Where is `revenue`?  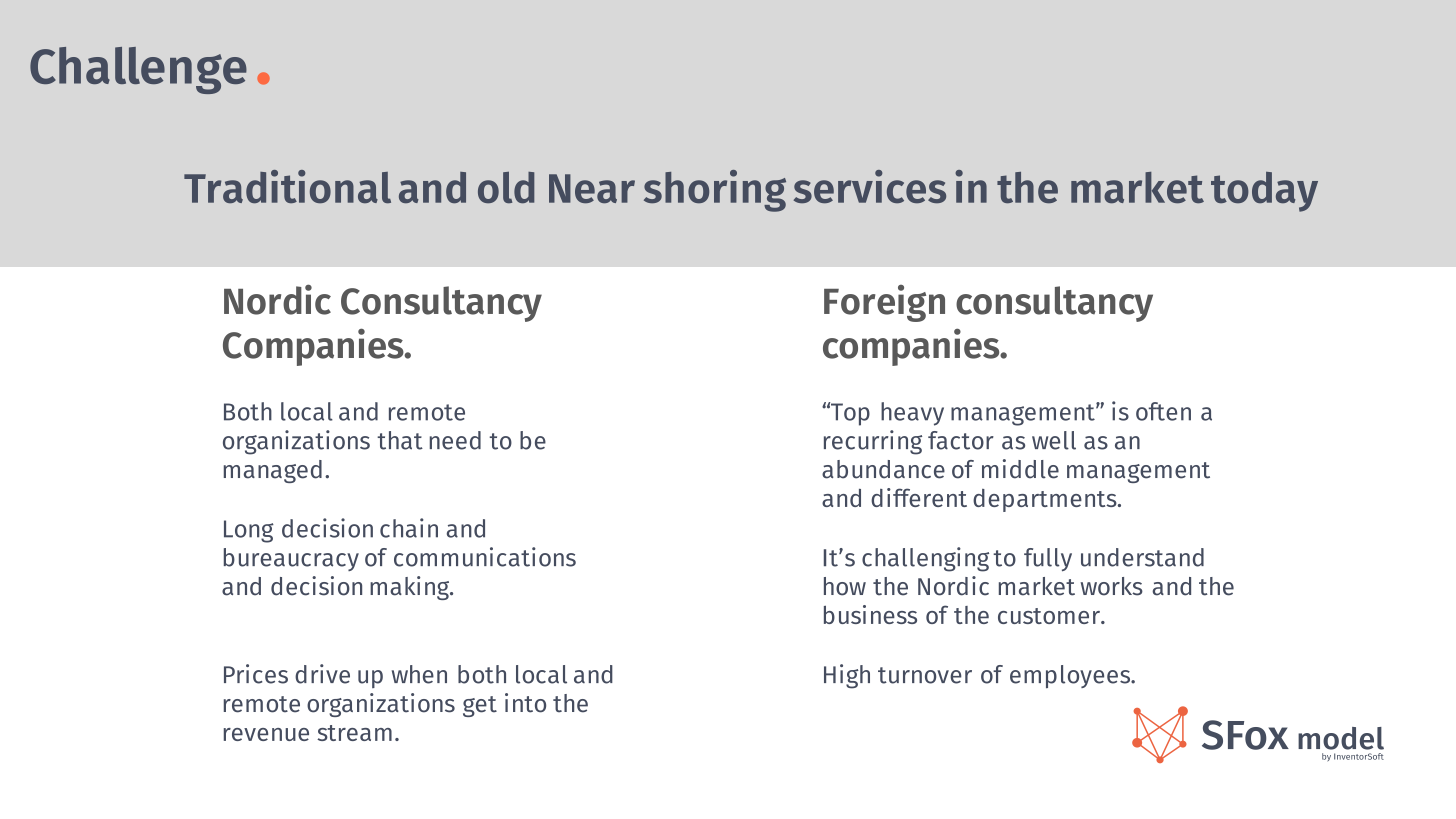
revenue is located at coordinates (266, 734).
